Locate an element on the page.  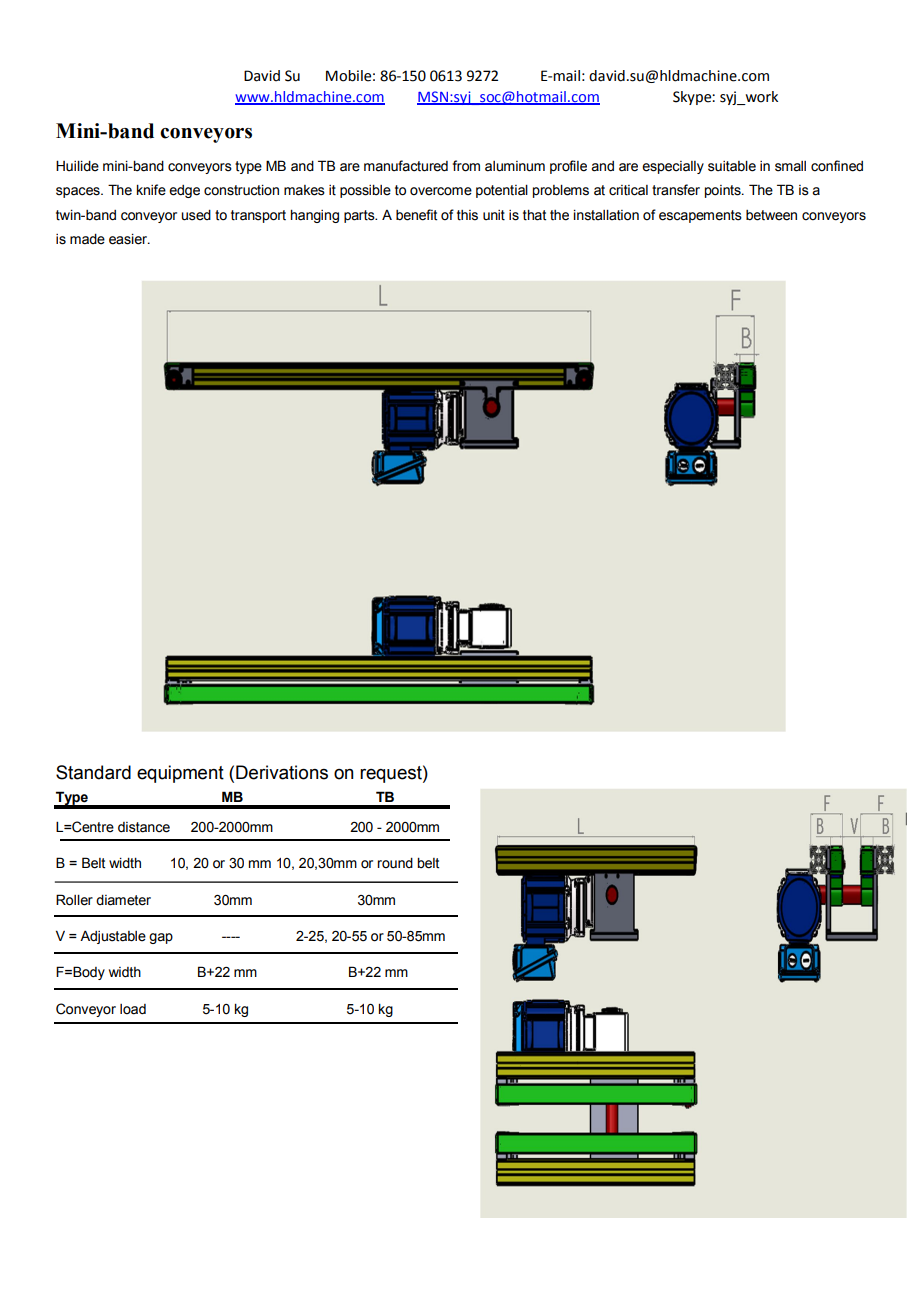
installation is located at coordinates (606, 215).
